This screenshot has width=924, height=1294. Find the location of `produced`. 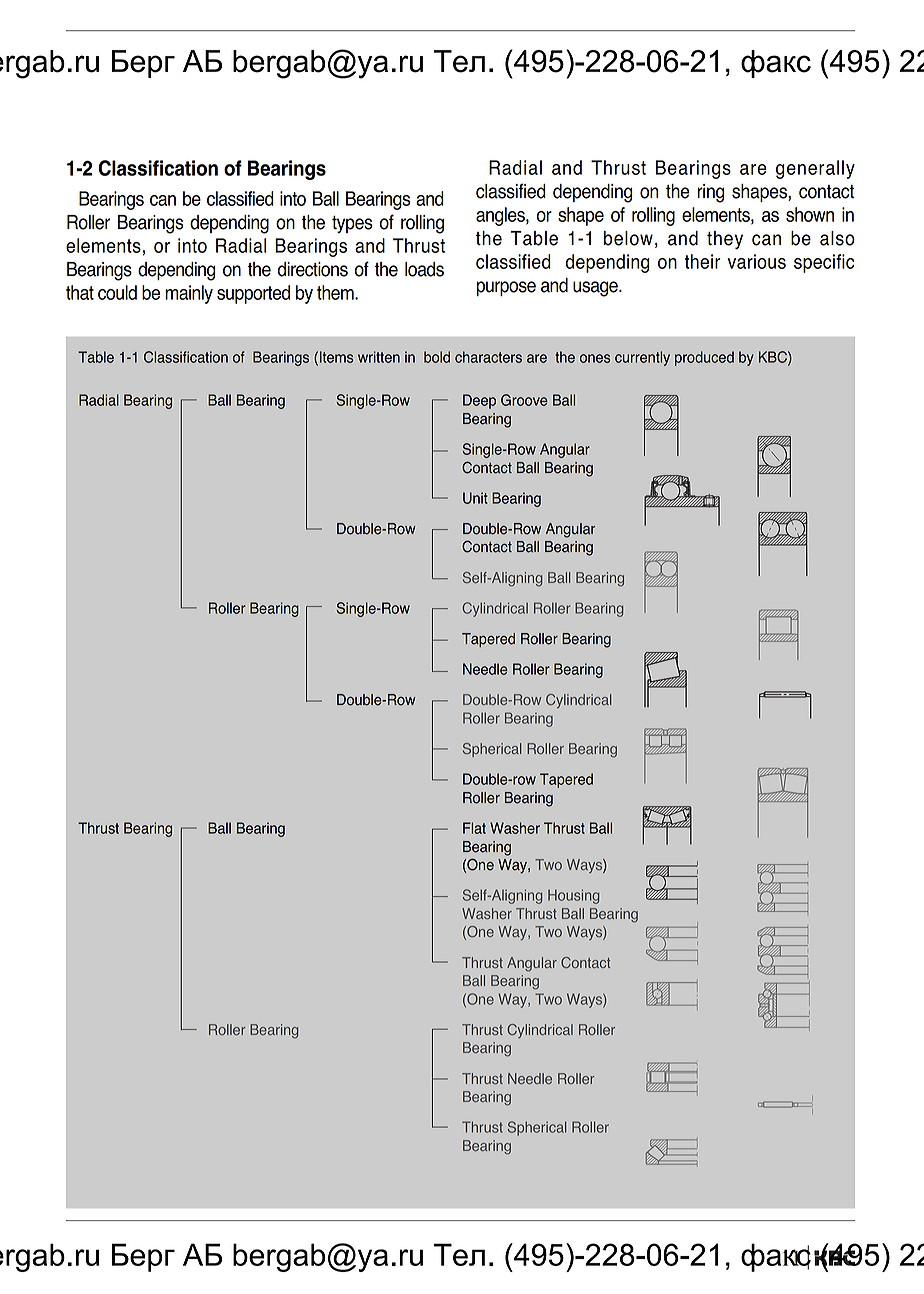

produced is located at coordinates (704, 358).
